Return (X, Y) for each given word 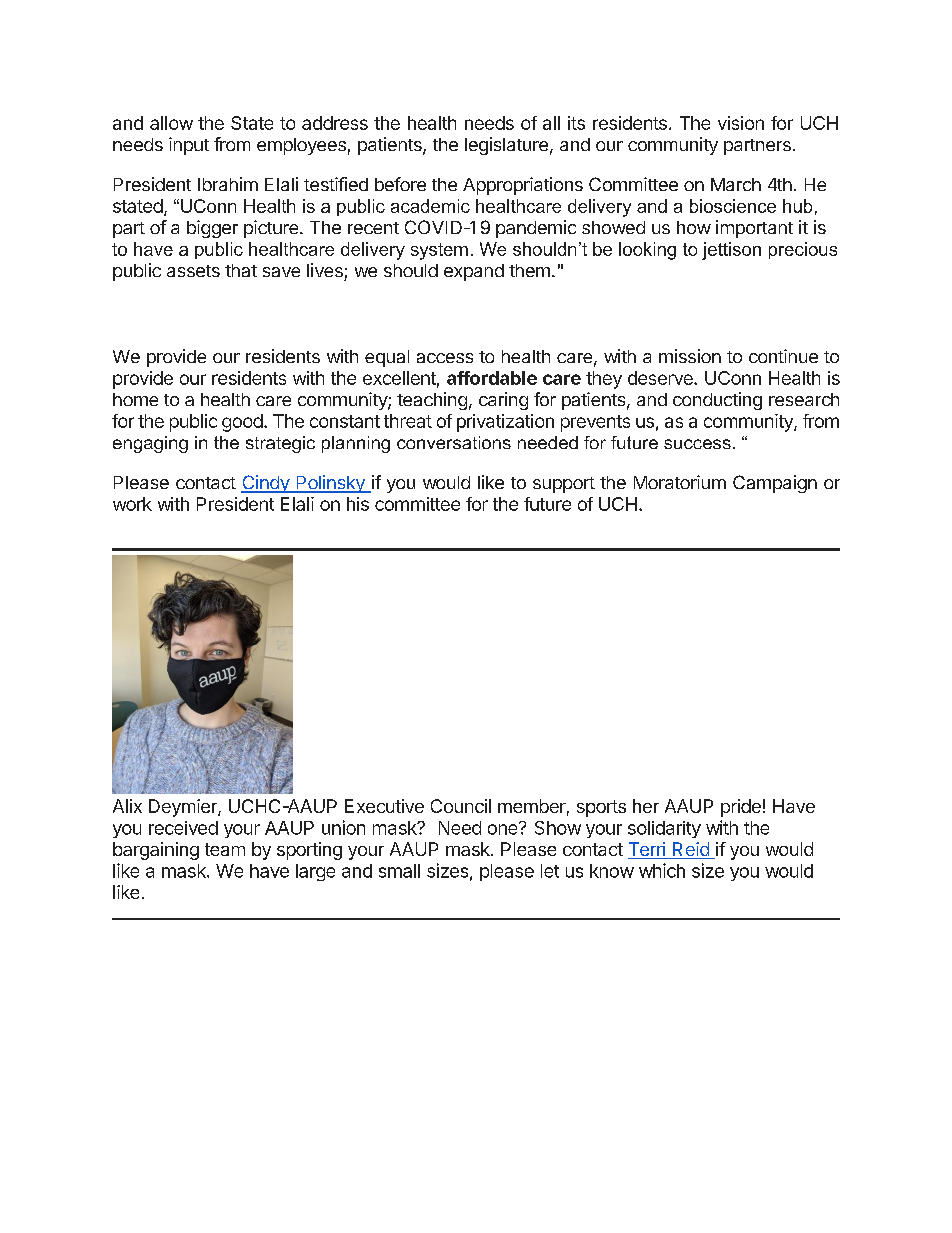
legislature (506, 146)
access (445, 358)
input (189, 146)
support (564, 485)
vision (741, 123)
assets (193, 271)
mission (690, 356)
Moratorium (680, 482)
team (225, 849)
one (504, 828)
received (183, 828)
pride (741, 808)
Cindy (266, 484)
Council (461, 806)
